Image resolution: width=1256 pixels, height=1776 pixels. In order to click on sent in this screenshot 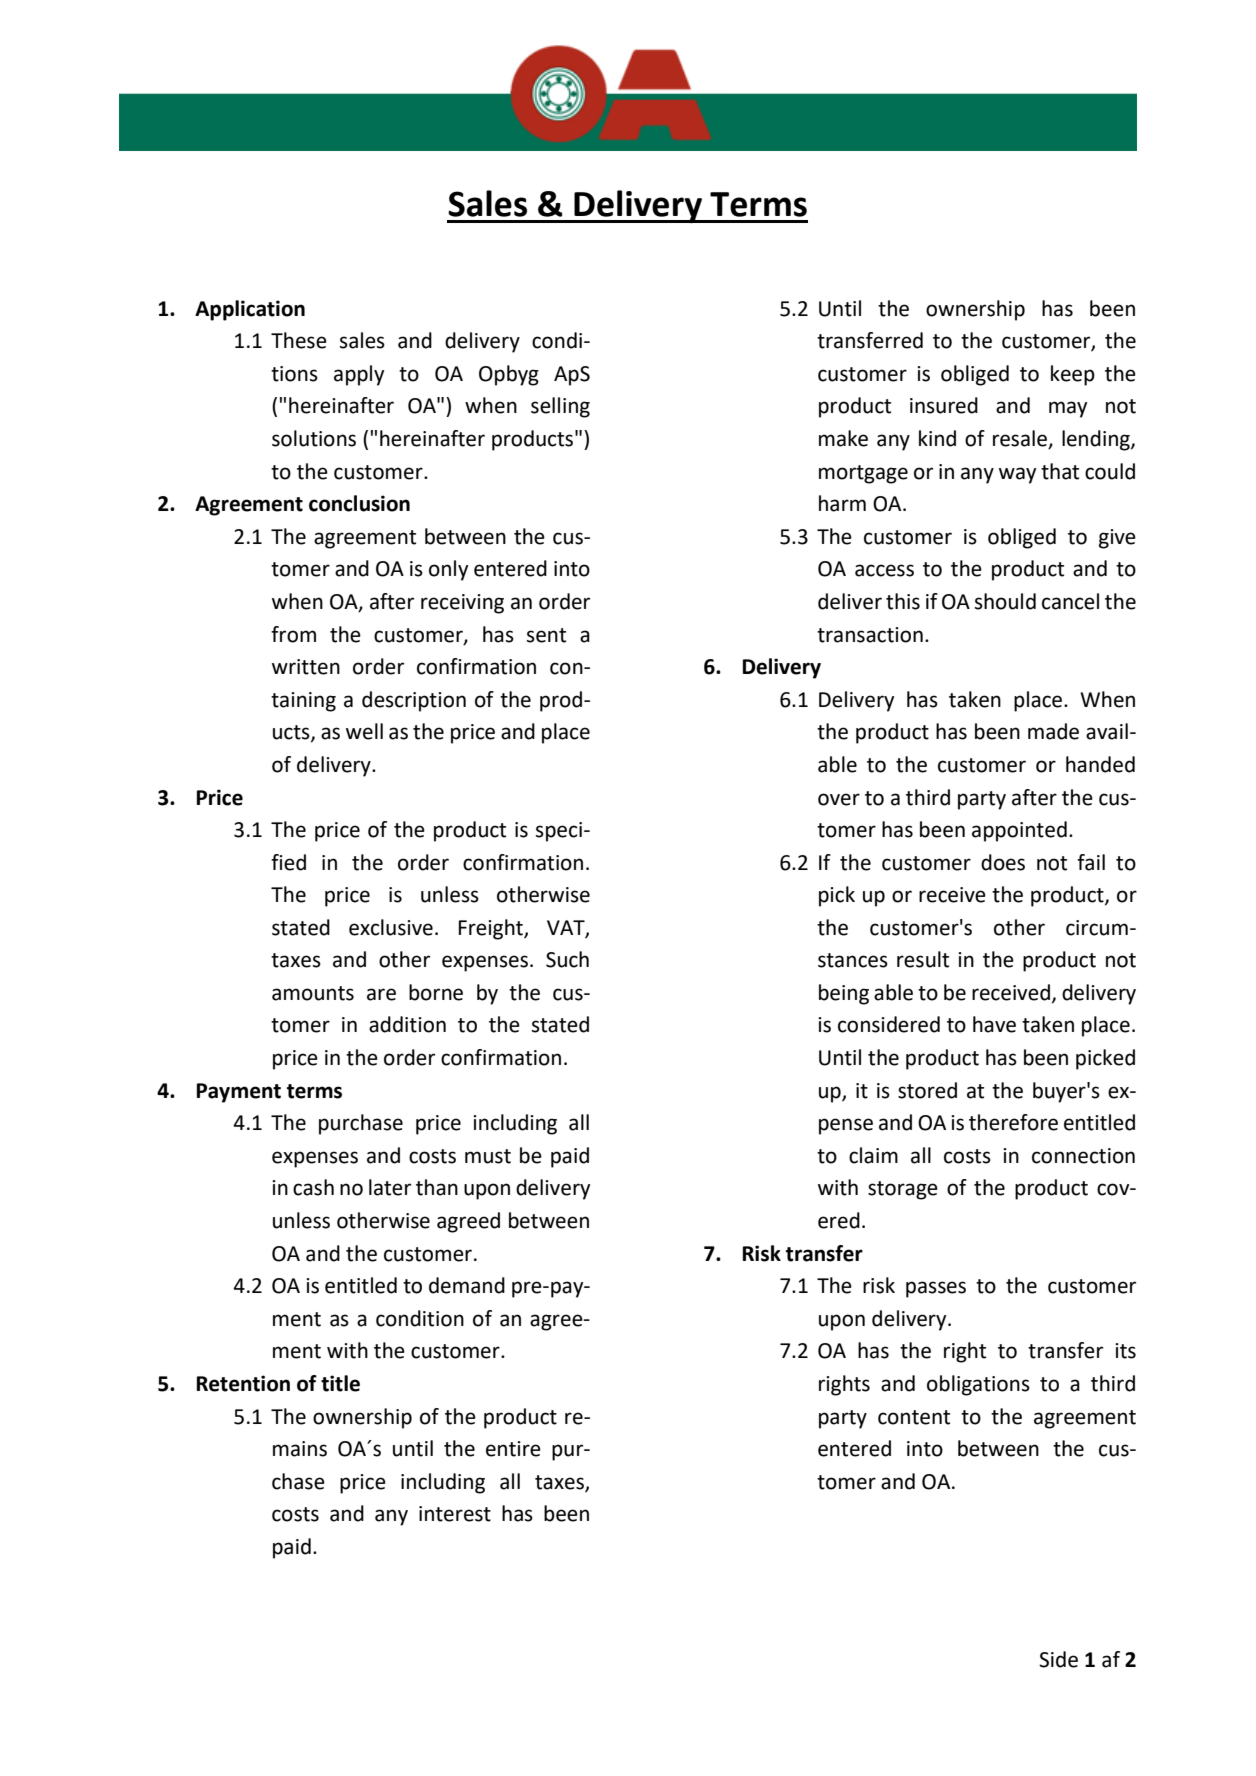, I will do `click(546, 635)`.
